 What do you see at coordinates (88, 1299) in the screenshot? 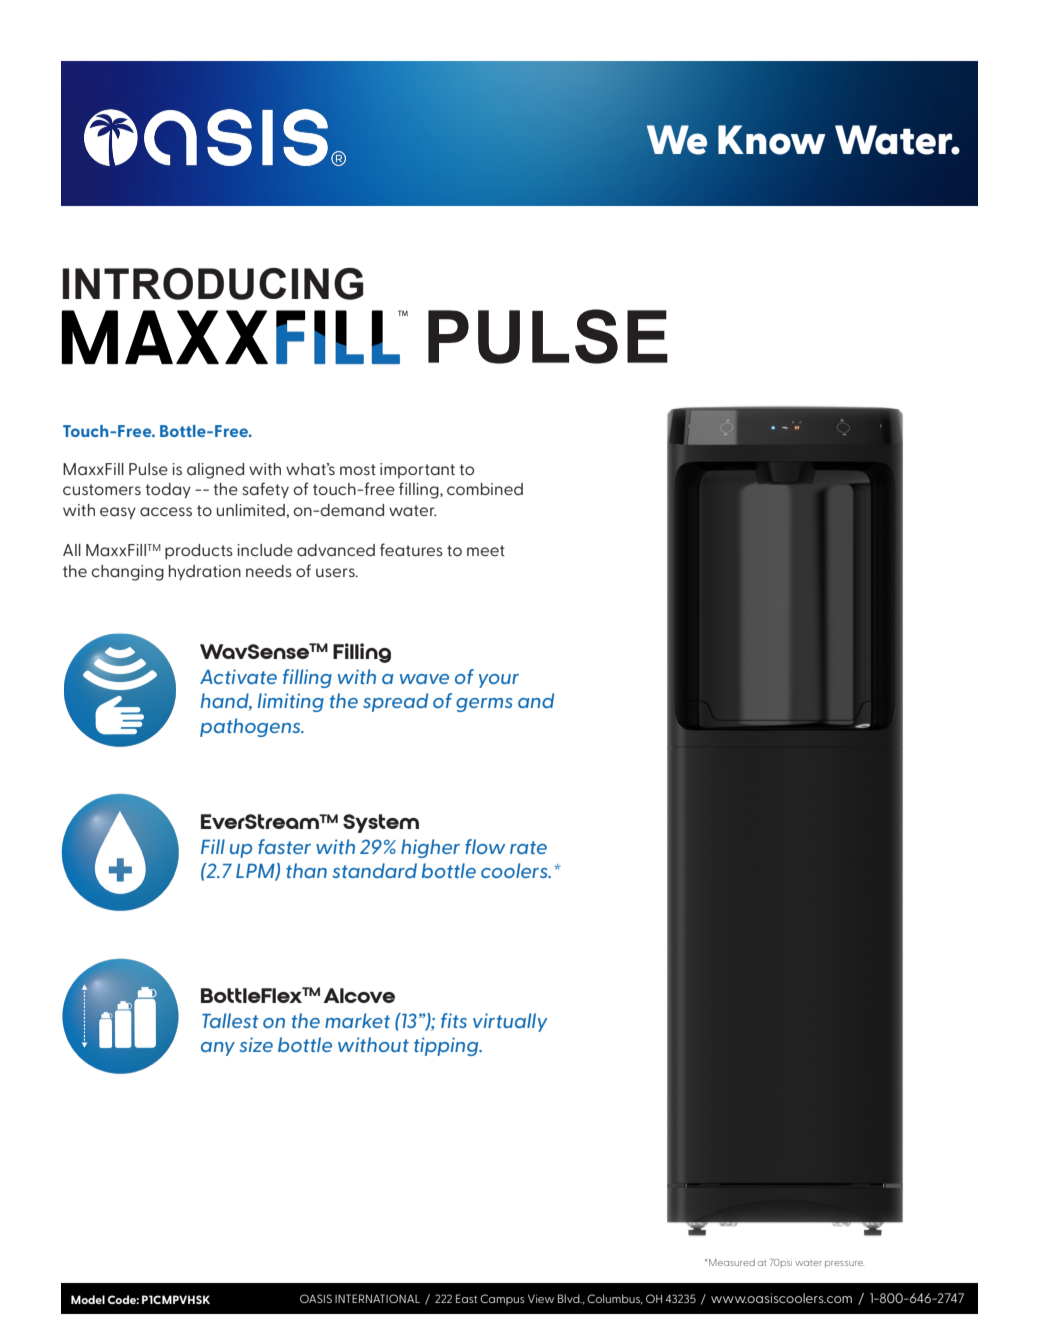
I see `Model` at bounding box center [88, 1299].
